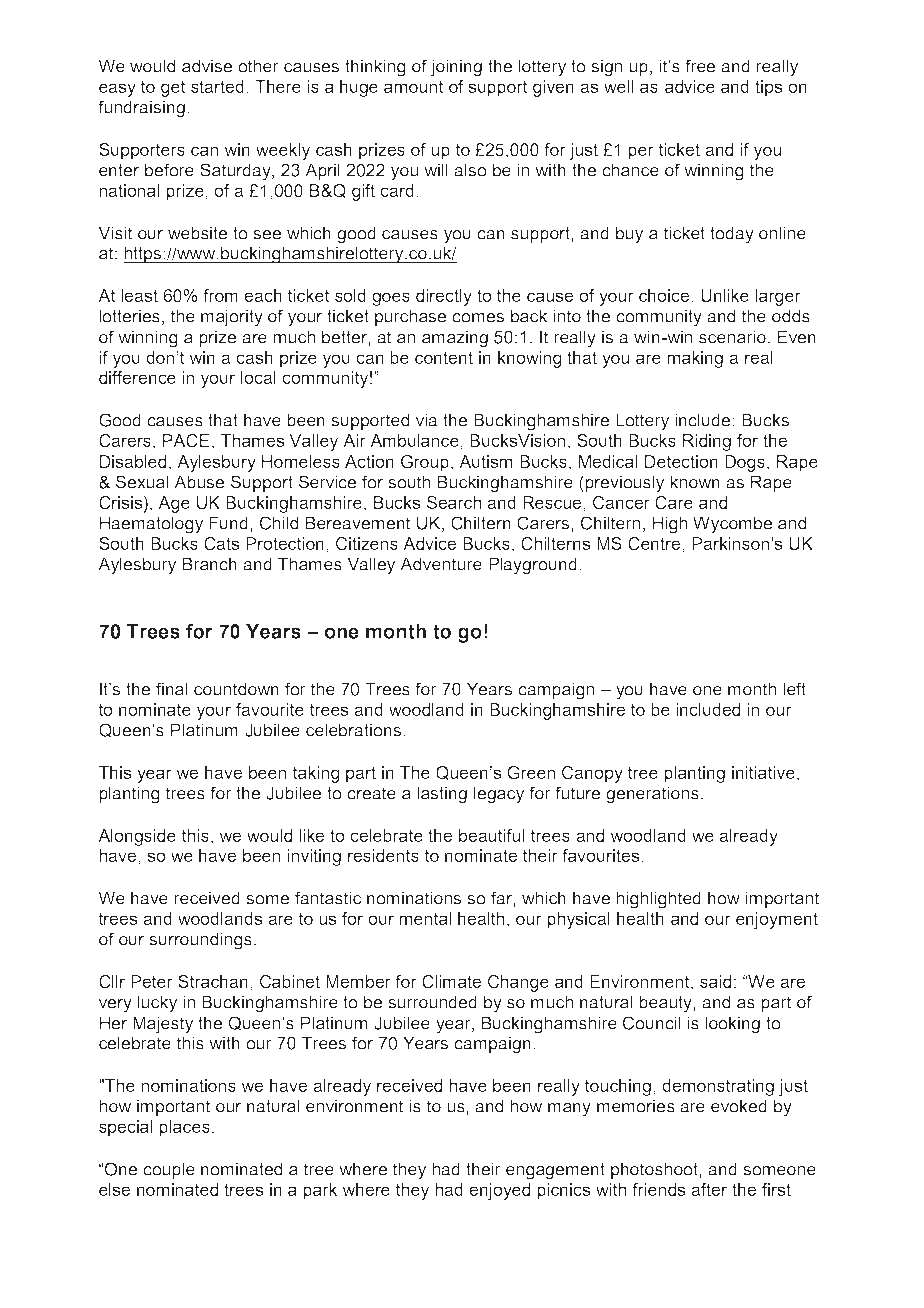 The width and height of the page is (924, 1308). Describe the element at coordinates (444, 357) in the page. I see `content` at that location.
